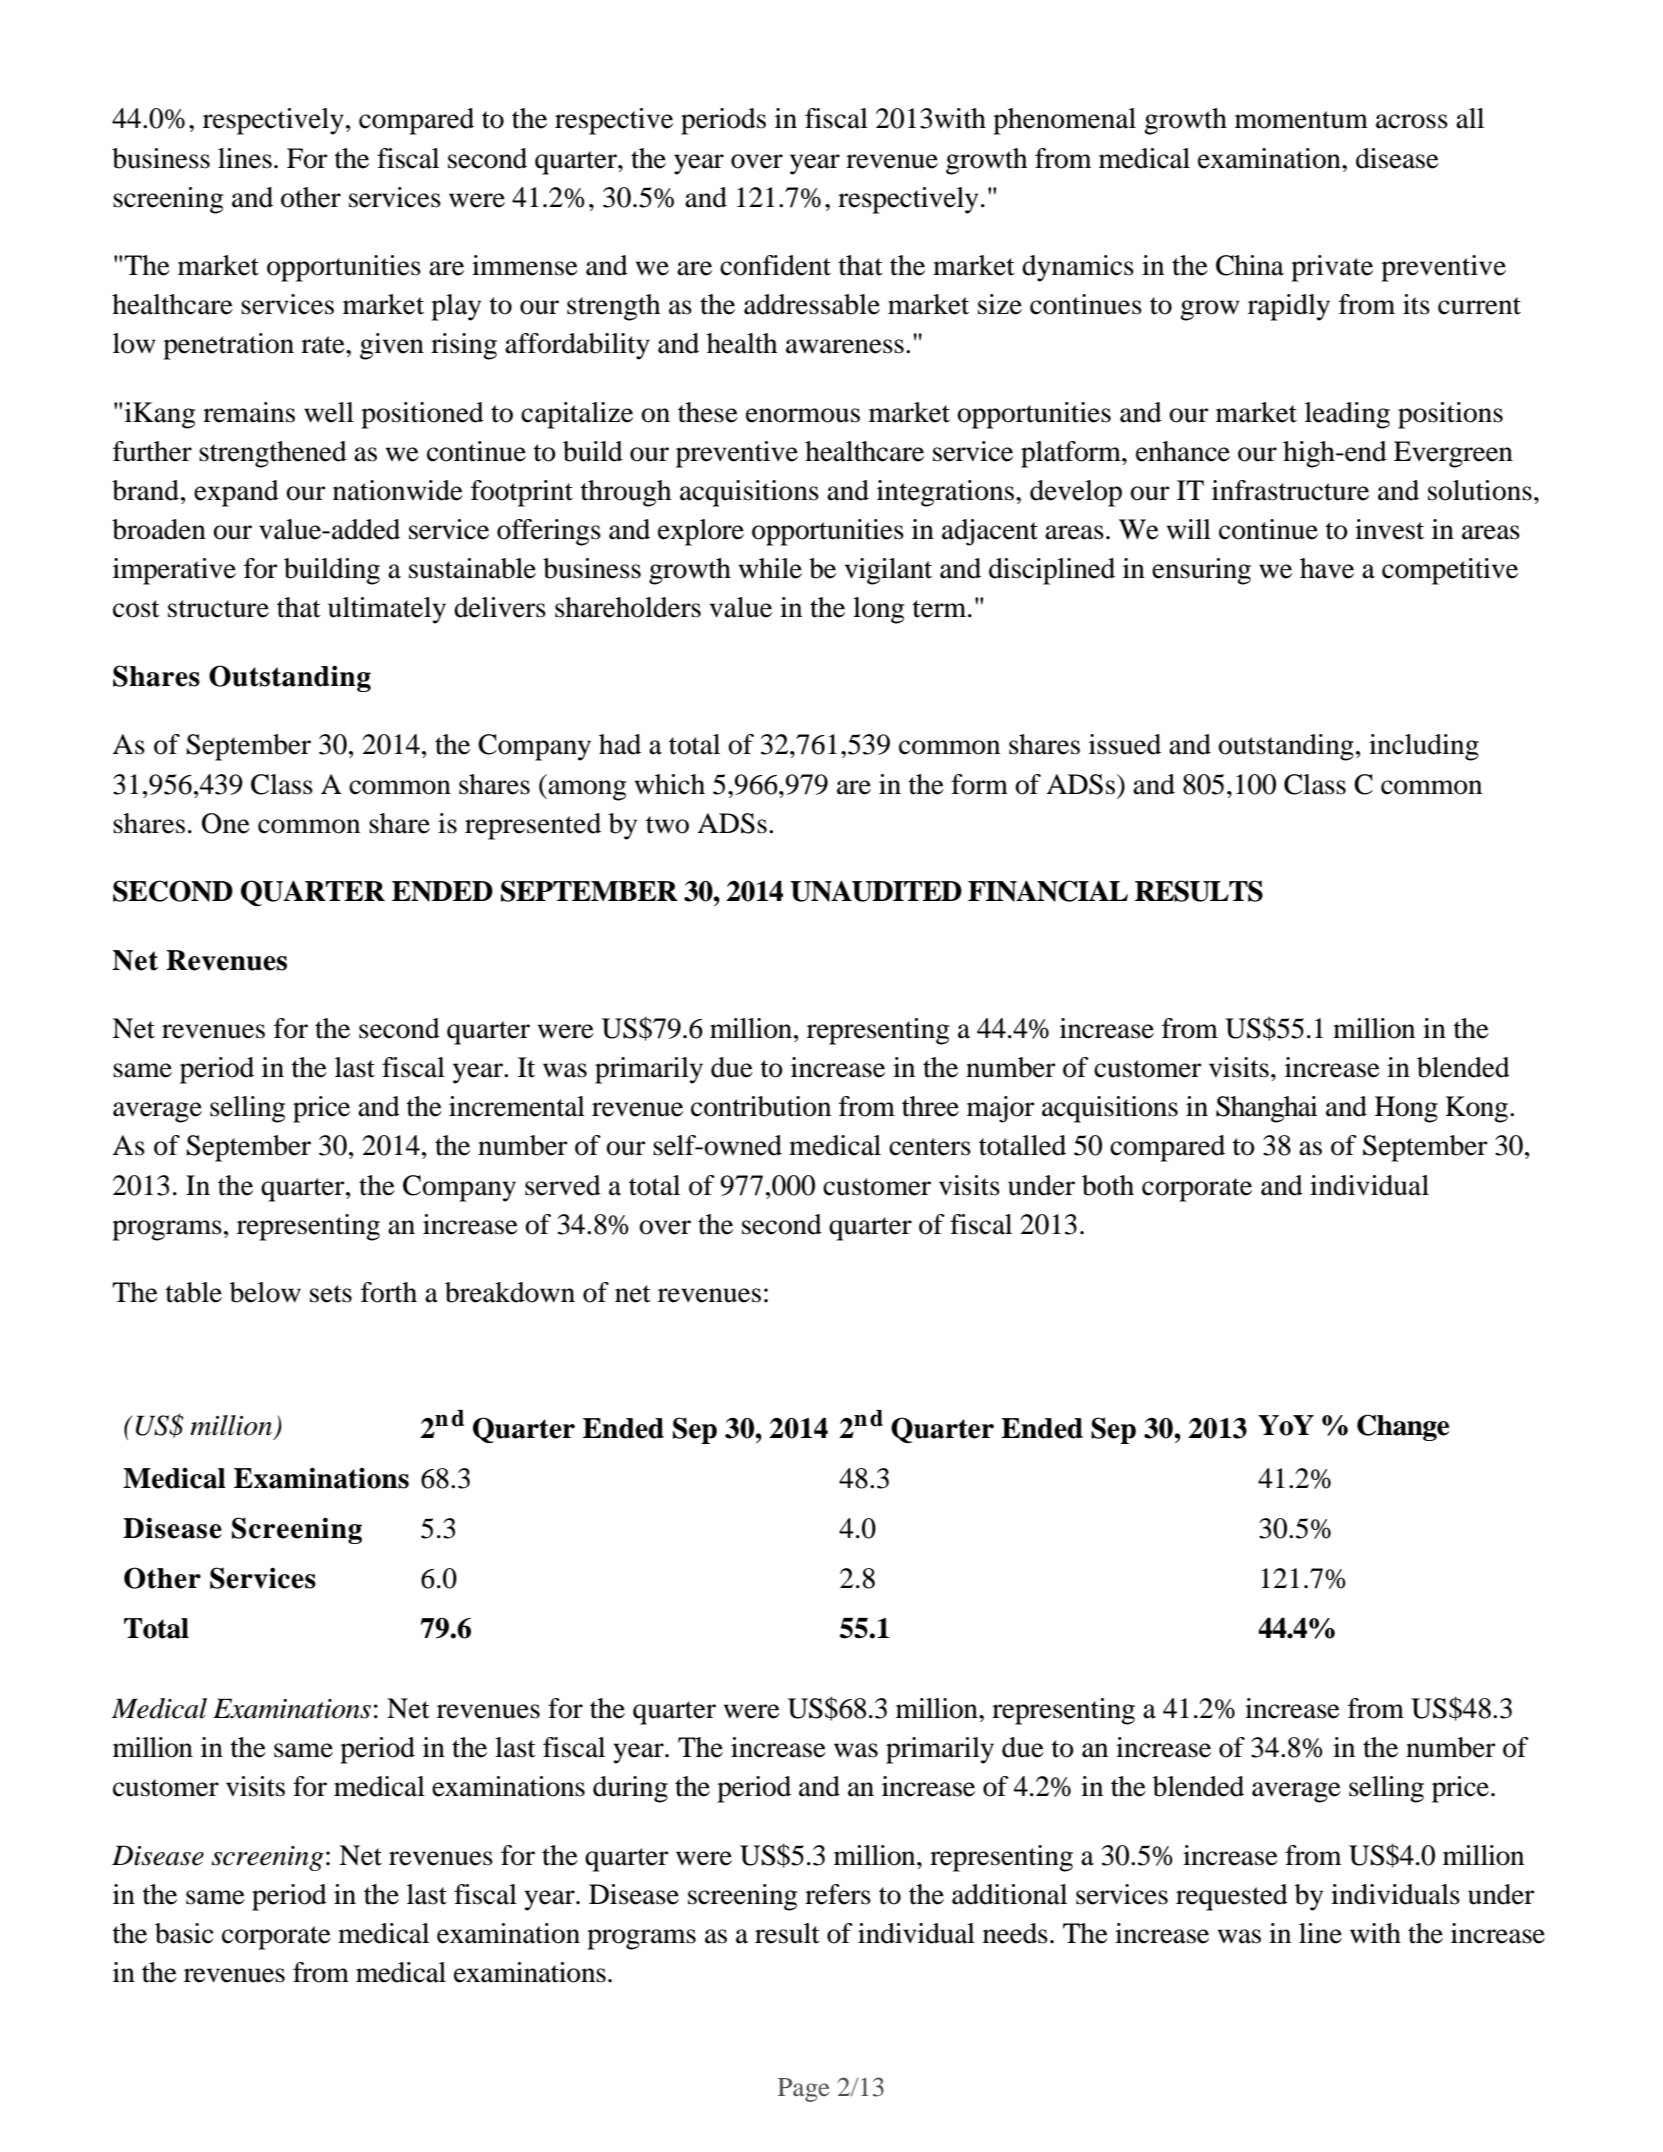 This screenshot has height=2152, width=1663. What do you see at coordinates (878, 610) in the screenshot?
I see `long` at bounding box center [878, 610].
